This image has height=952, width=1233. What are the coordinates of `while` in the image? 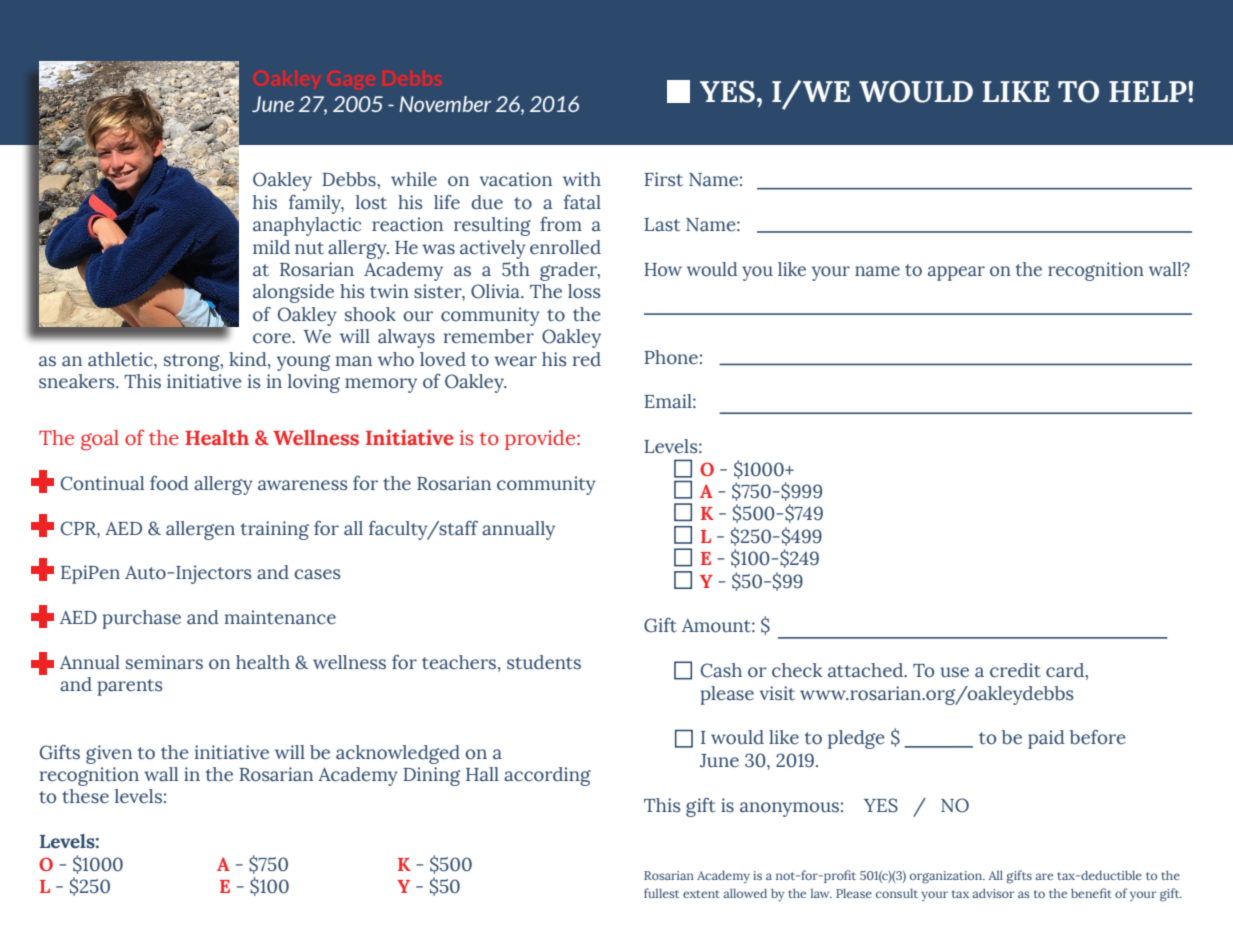 It's located at (414, 179).
